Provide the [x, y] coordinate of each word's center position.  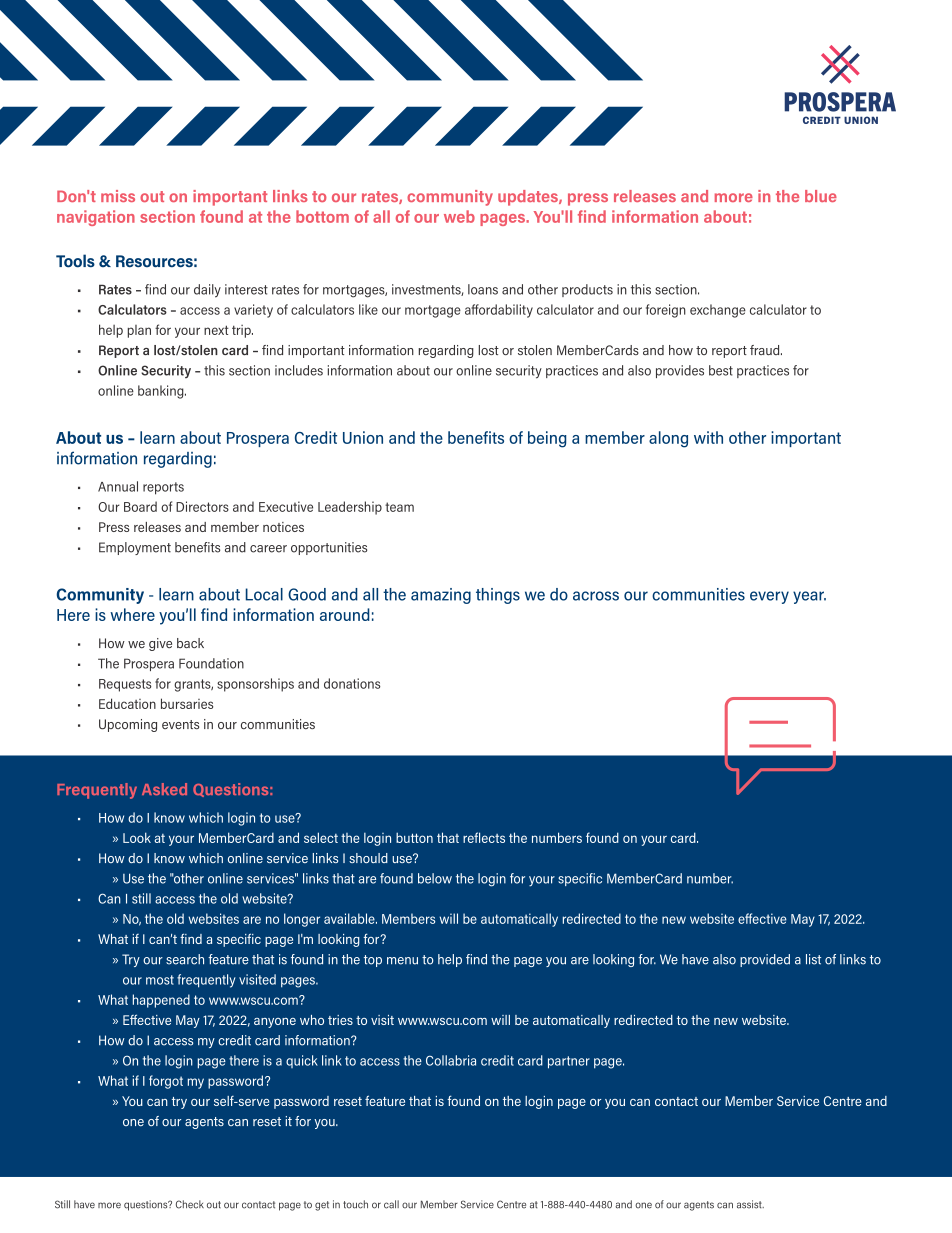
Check [190, 1204]
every [769, 597]
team [399, 507]
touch [355, 1204]
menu [402, 961]
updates [529, 198]
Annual [118, 486]
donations [352, 683]
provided [765, 960]
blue [821, 196]
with [708, 437]
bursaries [187, 703]
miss [118, 196]
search [185, 959]
